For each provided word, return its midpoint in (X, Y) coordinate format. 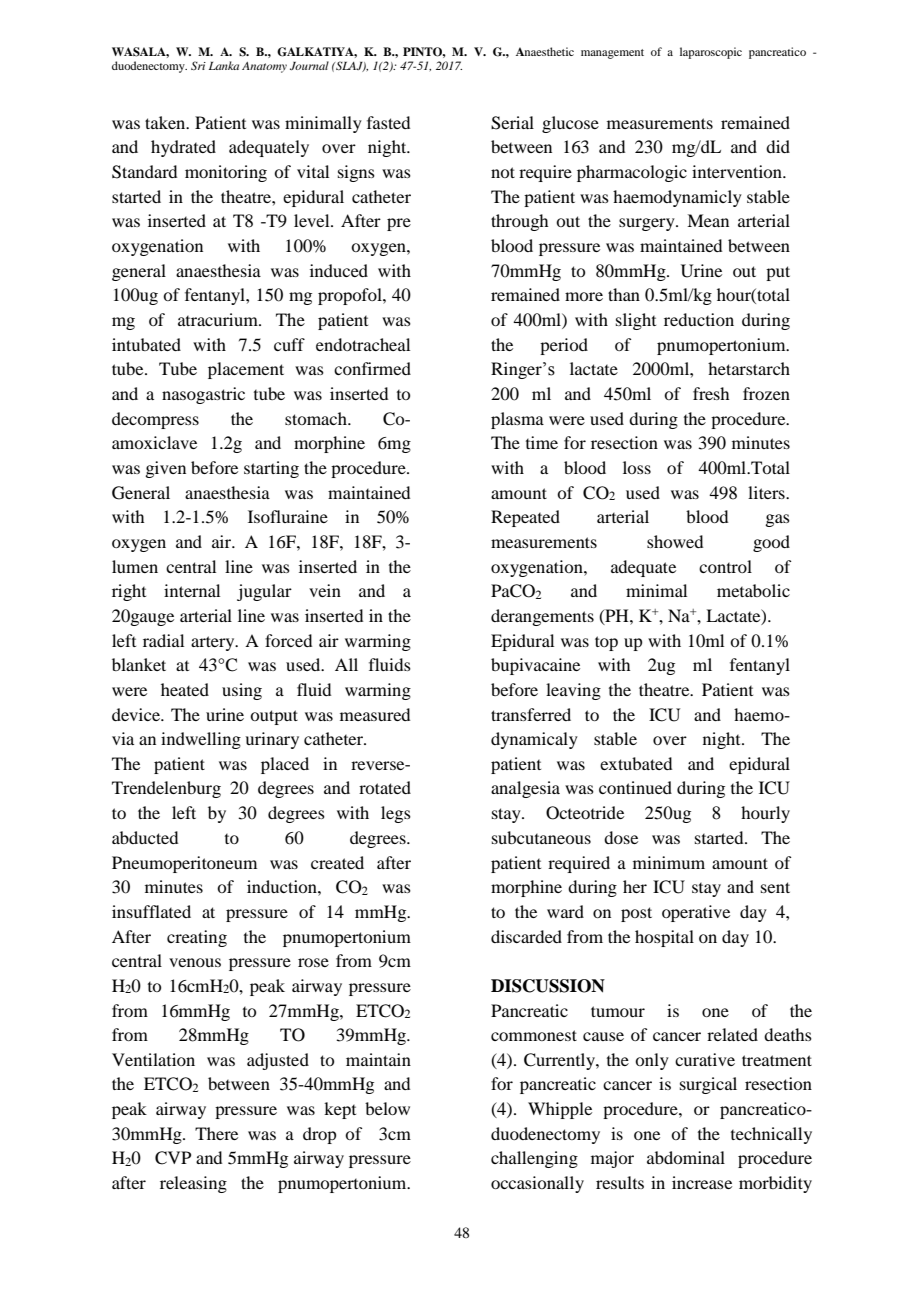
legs (396, 814)
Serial (512, 123)
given (165, 469)
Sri (198, 65)
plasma (517, 420)
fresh (711, 393)
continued (635, 787)
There (216, 1133)
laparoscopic (711, 53)
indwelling (201, 740)
